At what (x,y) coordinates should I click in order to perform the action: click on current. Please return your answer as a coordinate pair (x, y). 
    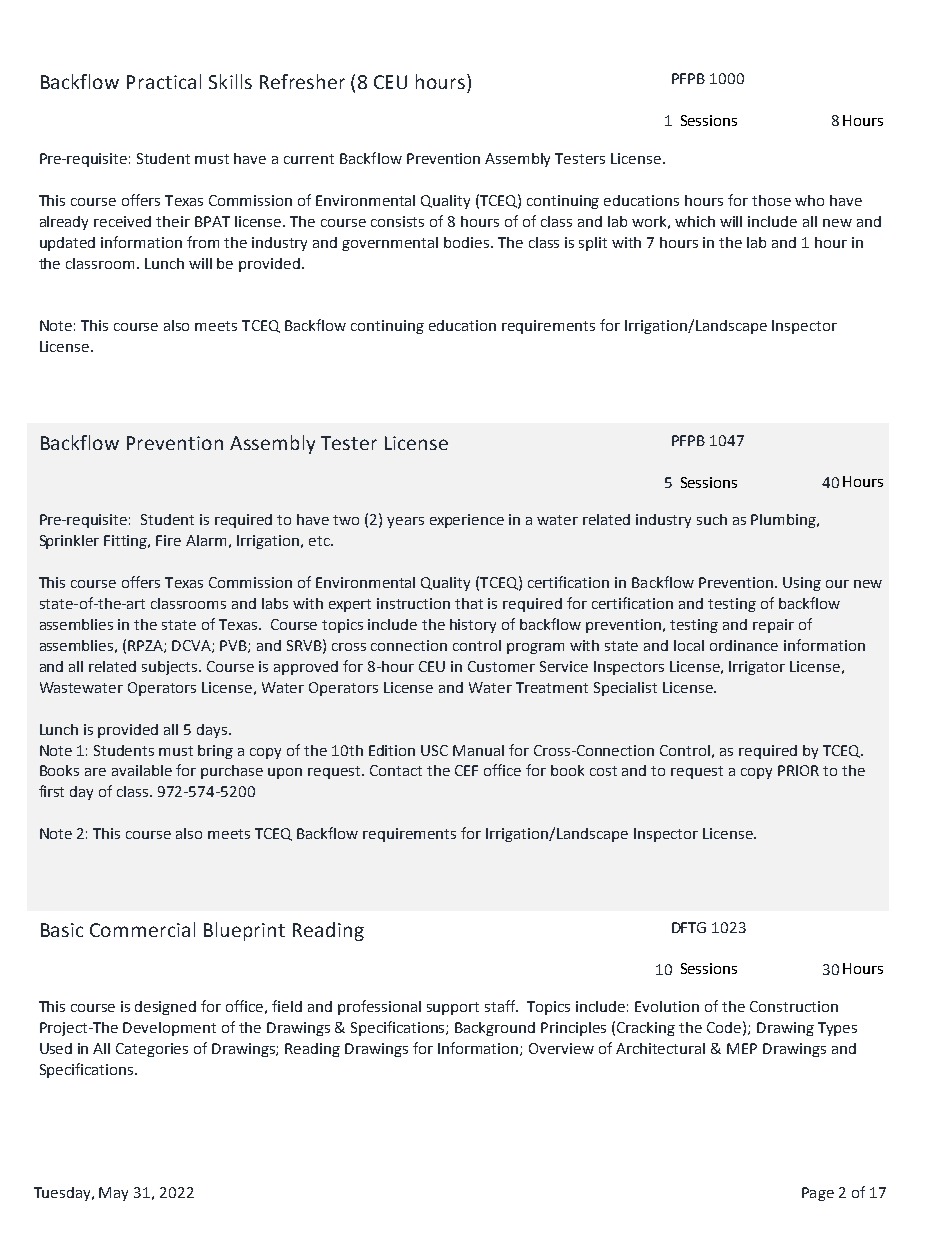
    Looking at the image, I should click on (309, 159).
